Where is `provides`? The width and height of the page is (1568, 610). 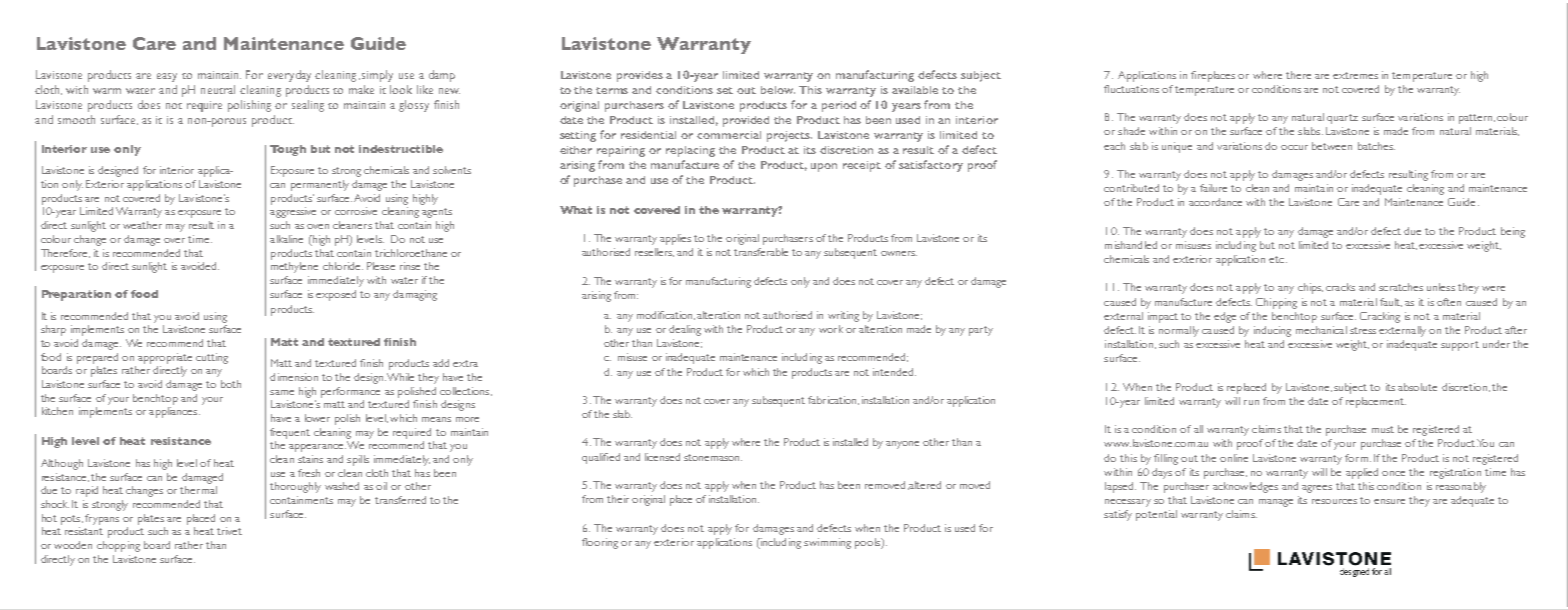
provides is located at coordinates (640, 76).
